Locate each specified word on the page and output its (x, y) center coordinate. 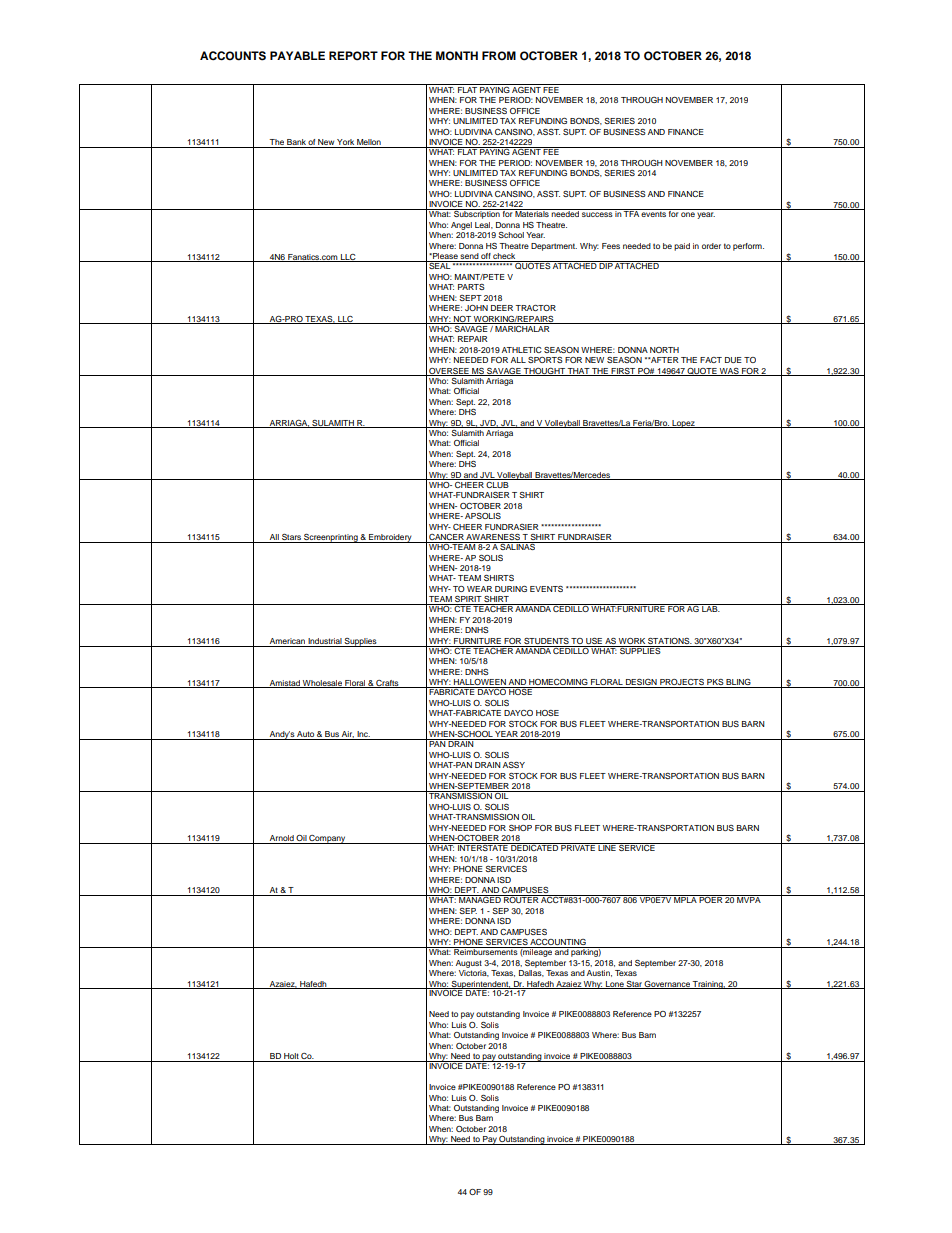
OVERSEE (449, 372)
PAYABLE (297, 55)
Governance (667, 985)
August (469, 964)
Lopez (683, 424)
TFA (631, 213)
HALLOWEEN (480, 683)
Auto (306, 735)
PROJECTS (682, 683)
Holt (291, 1057)
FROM (499, 56)
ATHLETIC (522, 350)
